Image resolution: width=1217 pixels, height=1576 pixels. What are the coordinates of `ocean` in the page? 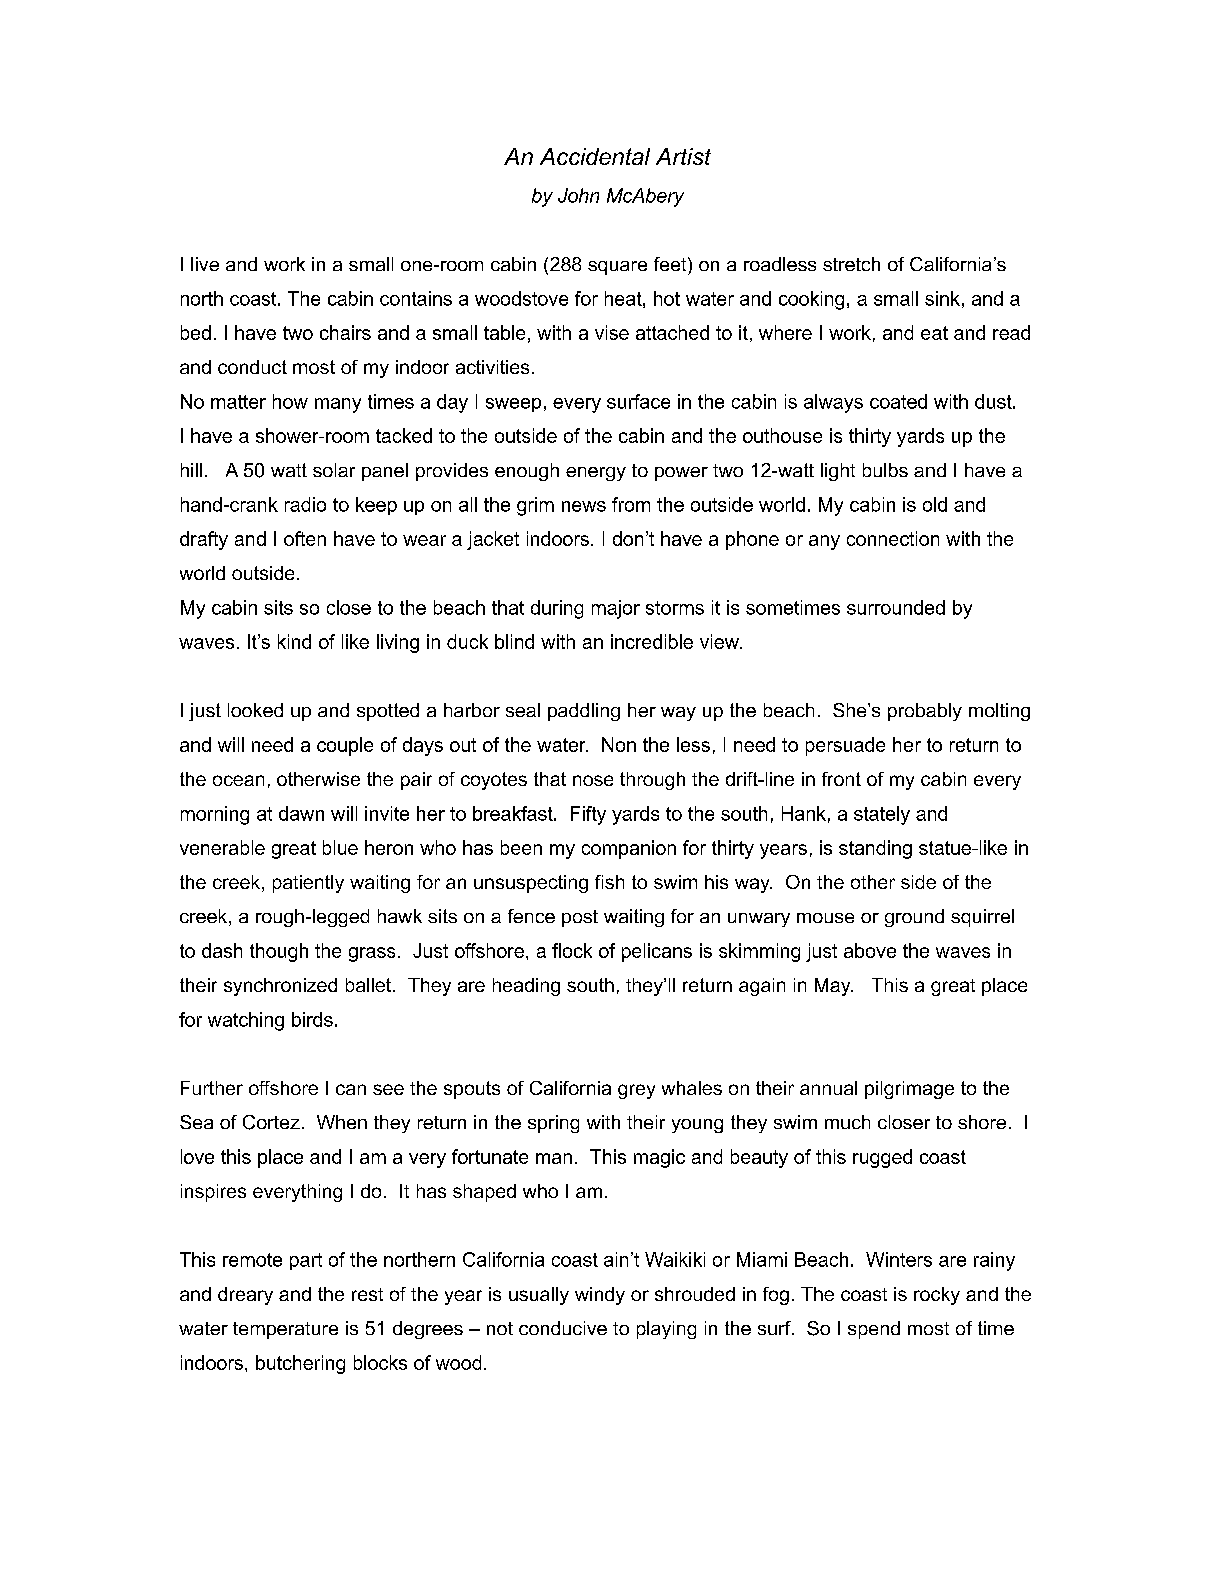 It's located at (238, 780).
